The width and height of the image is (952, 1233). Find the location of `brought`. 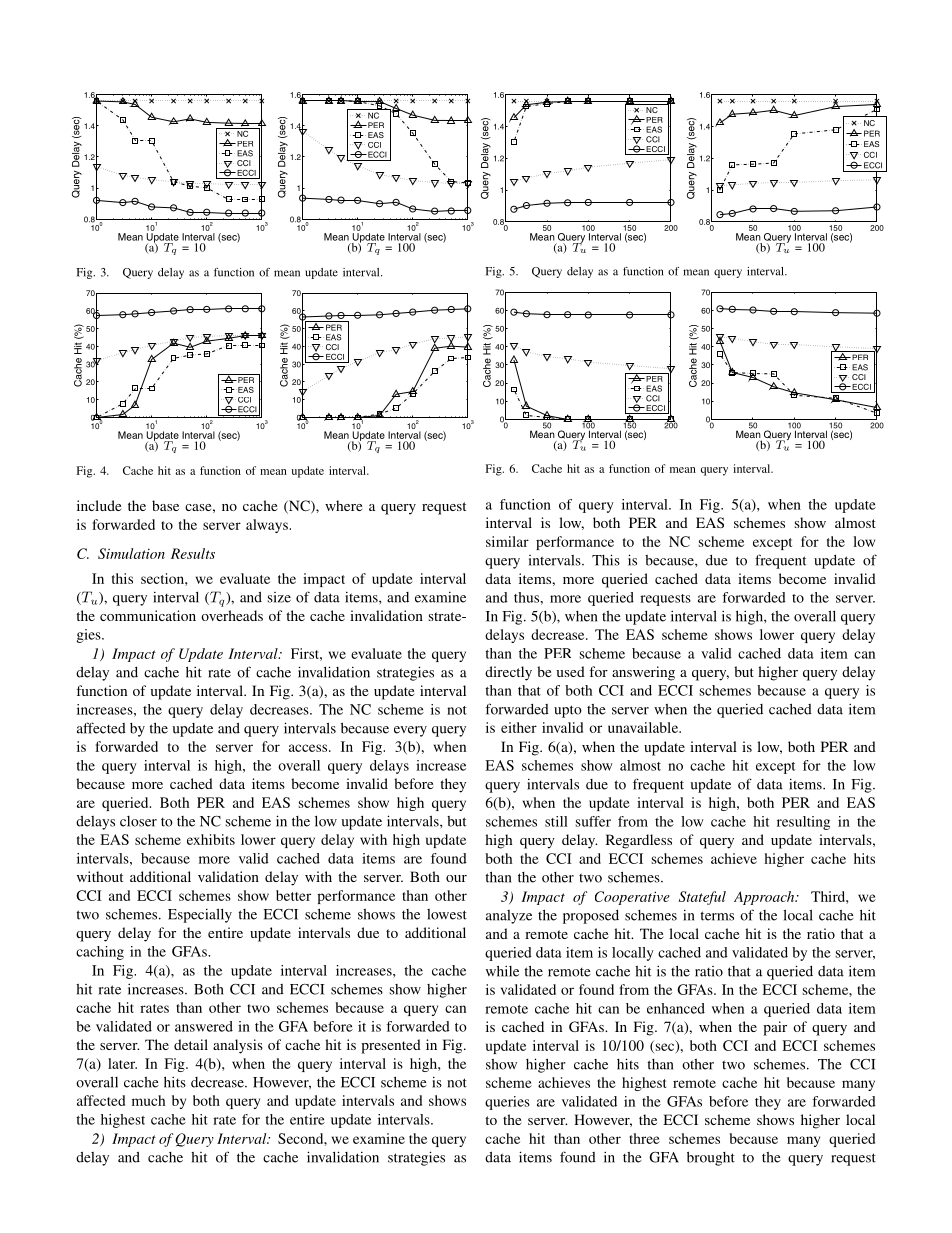

brought is located at coordinates (711, 1158).
